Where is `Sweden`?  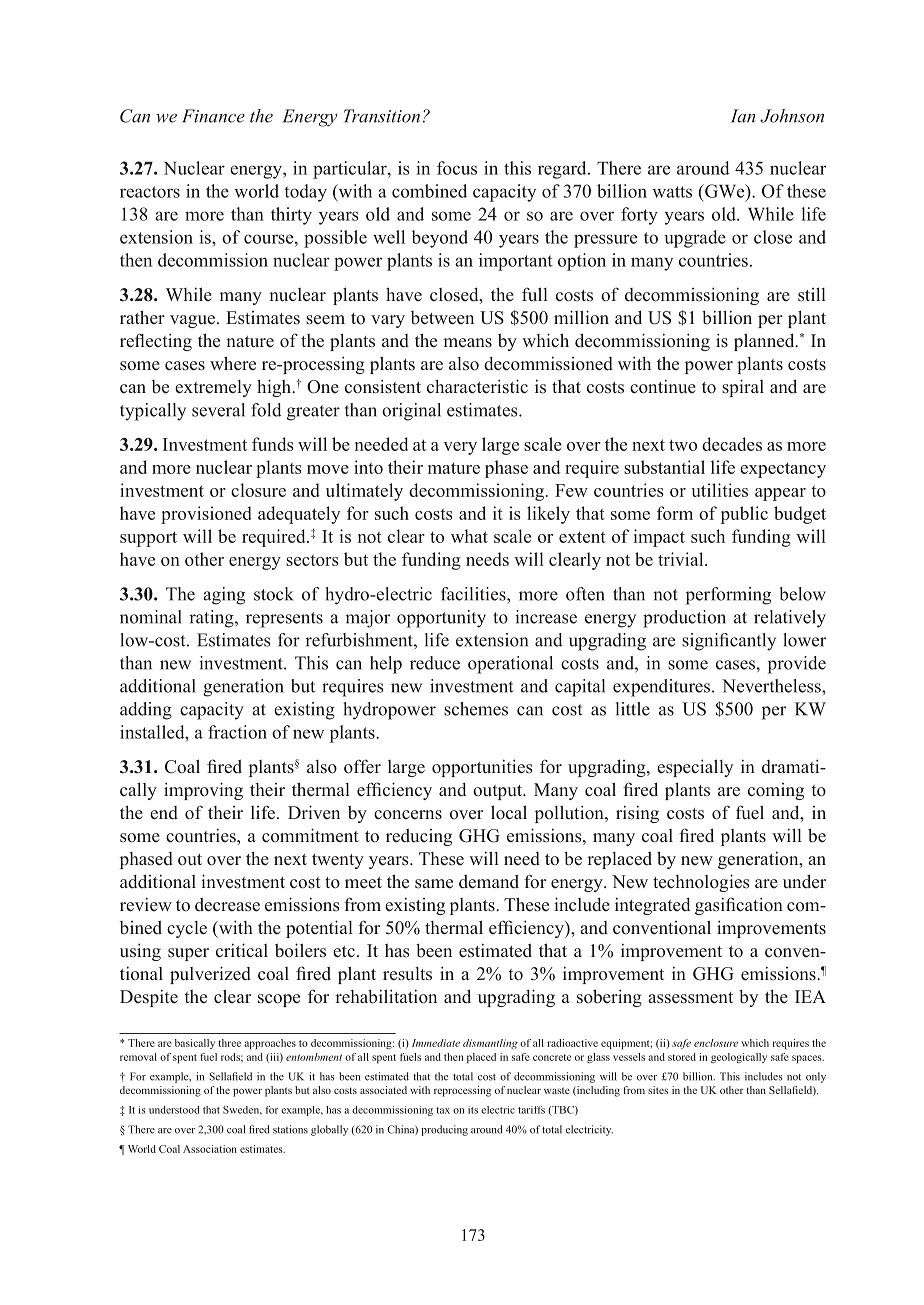 Sweden is located at coordinates (242, 1110).
